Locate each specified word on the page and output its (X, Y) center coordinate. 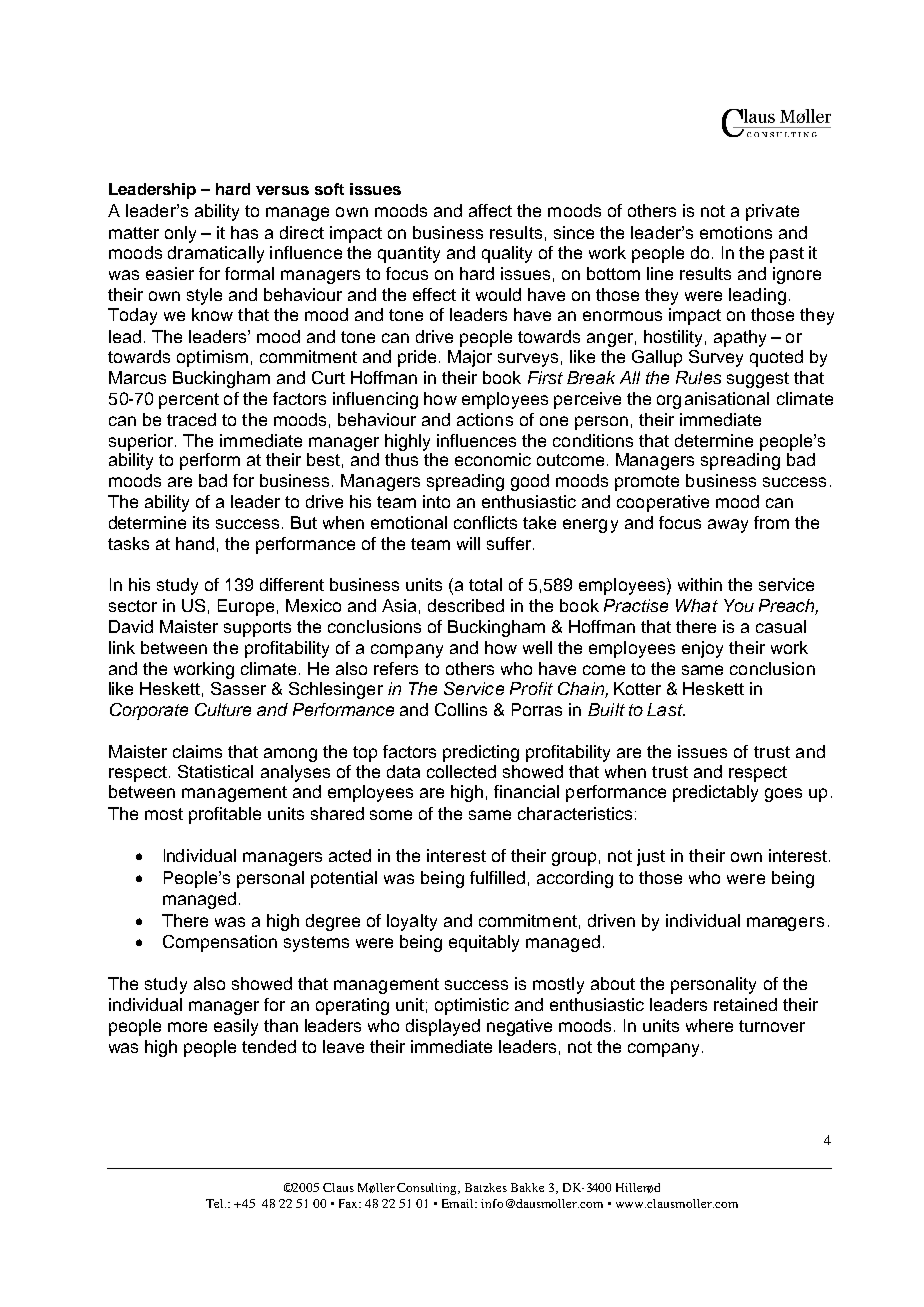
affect (490, 210)
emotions (736, 232)
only (180, 234)
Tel (216, 1203)
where (709, 1025)
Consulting (428, 1189)
